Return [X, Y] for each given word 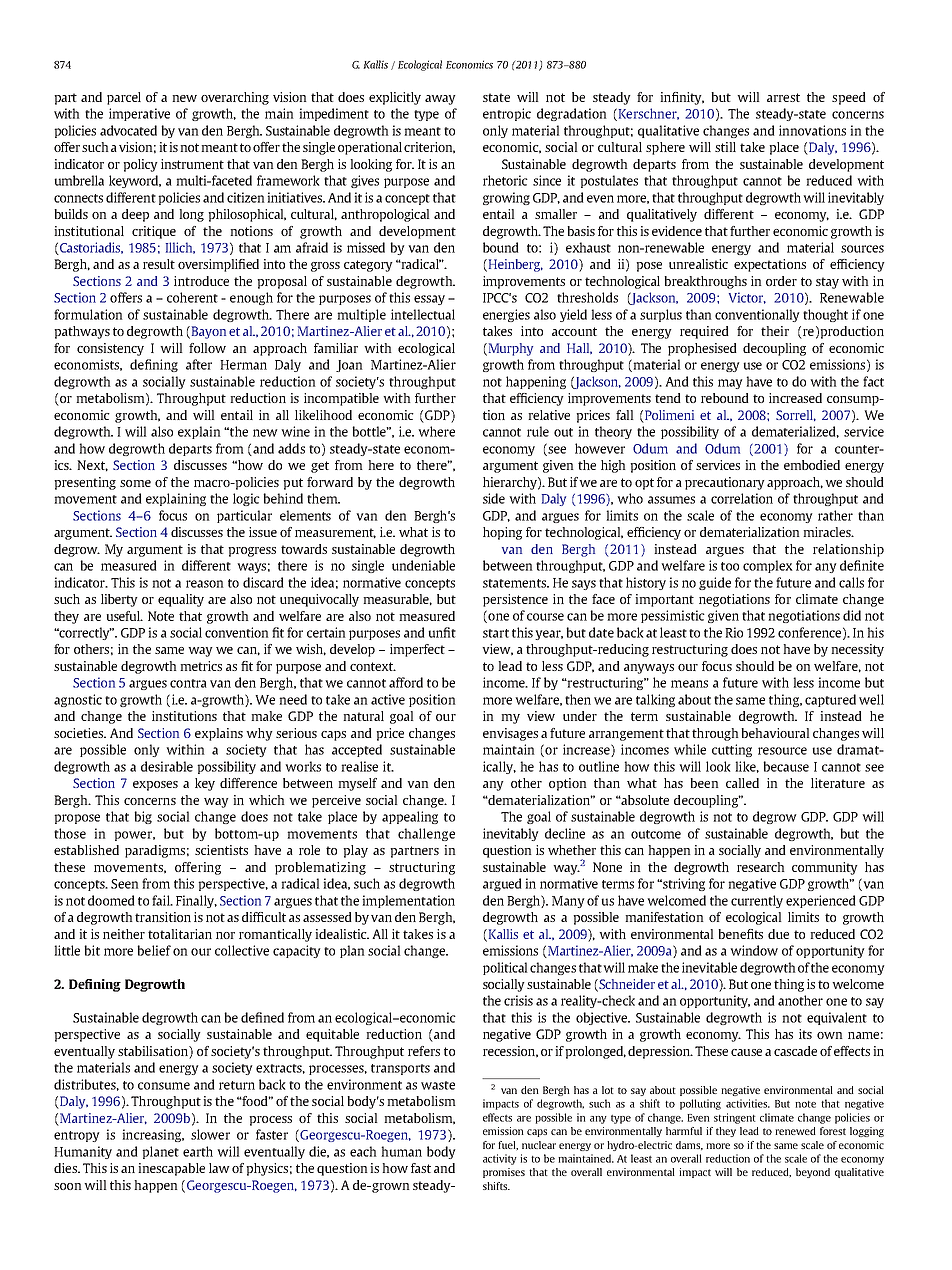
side [494, 498]
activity [500, 1159]
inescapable [171, 1169]
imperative [139, 114]
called [742, 783]
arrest [783, 97]
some [135, 483]
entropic [507, 114]
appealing [410, 817]
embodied [812, 465]
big [143, 817]
